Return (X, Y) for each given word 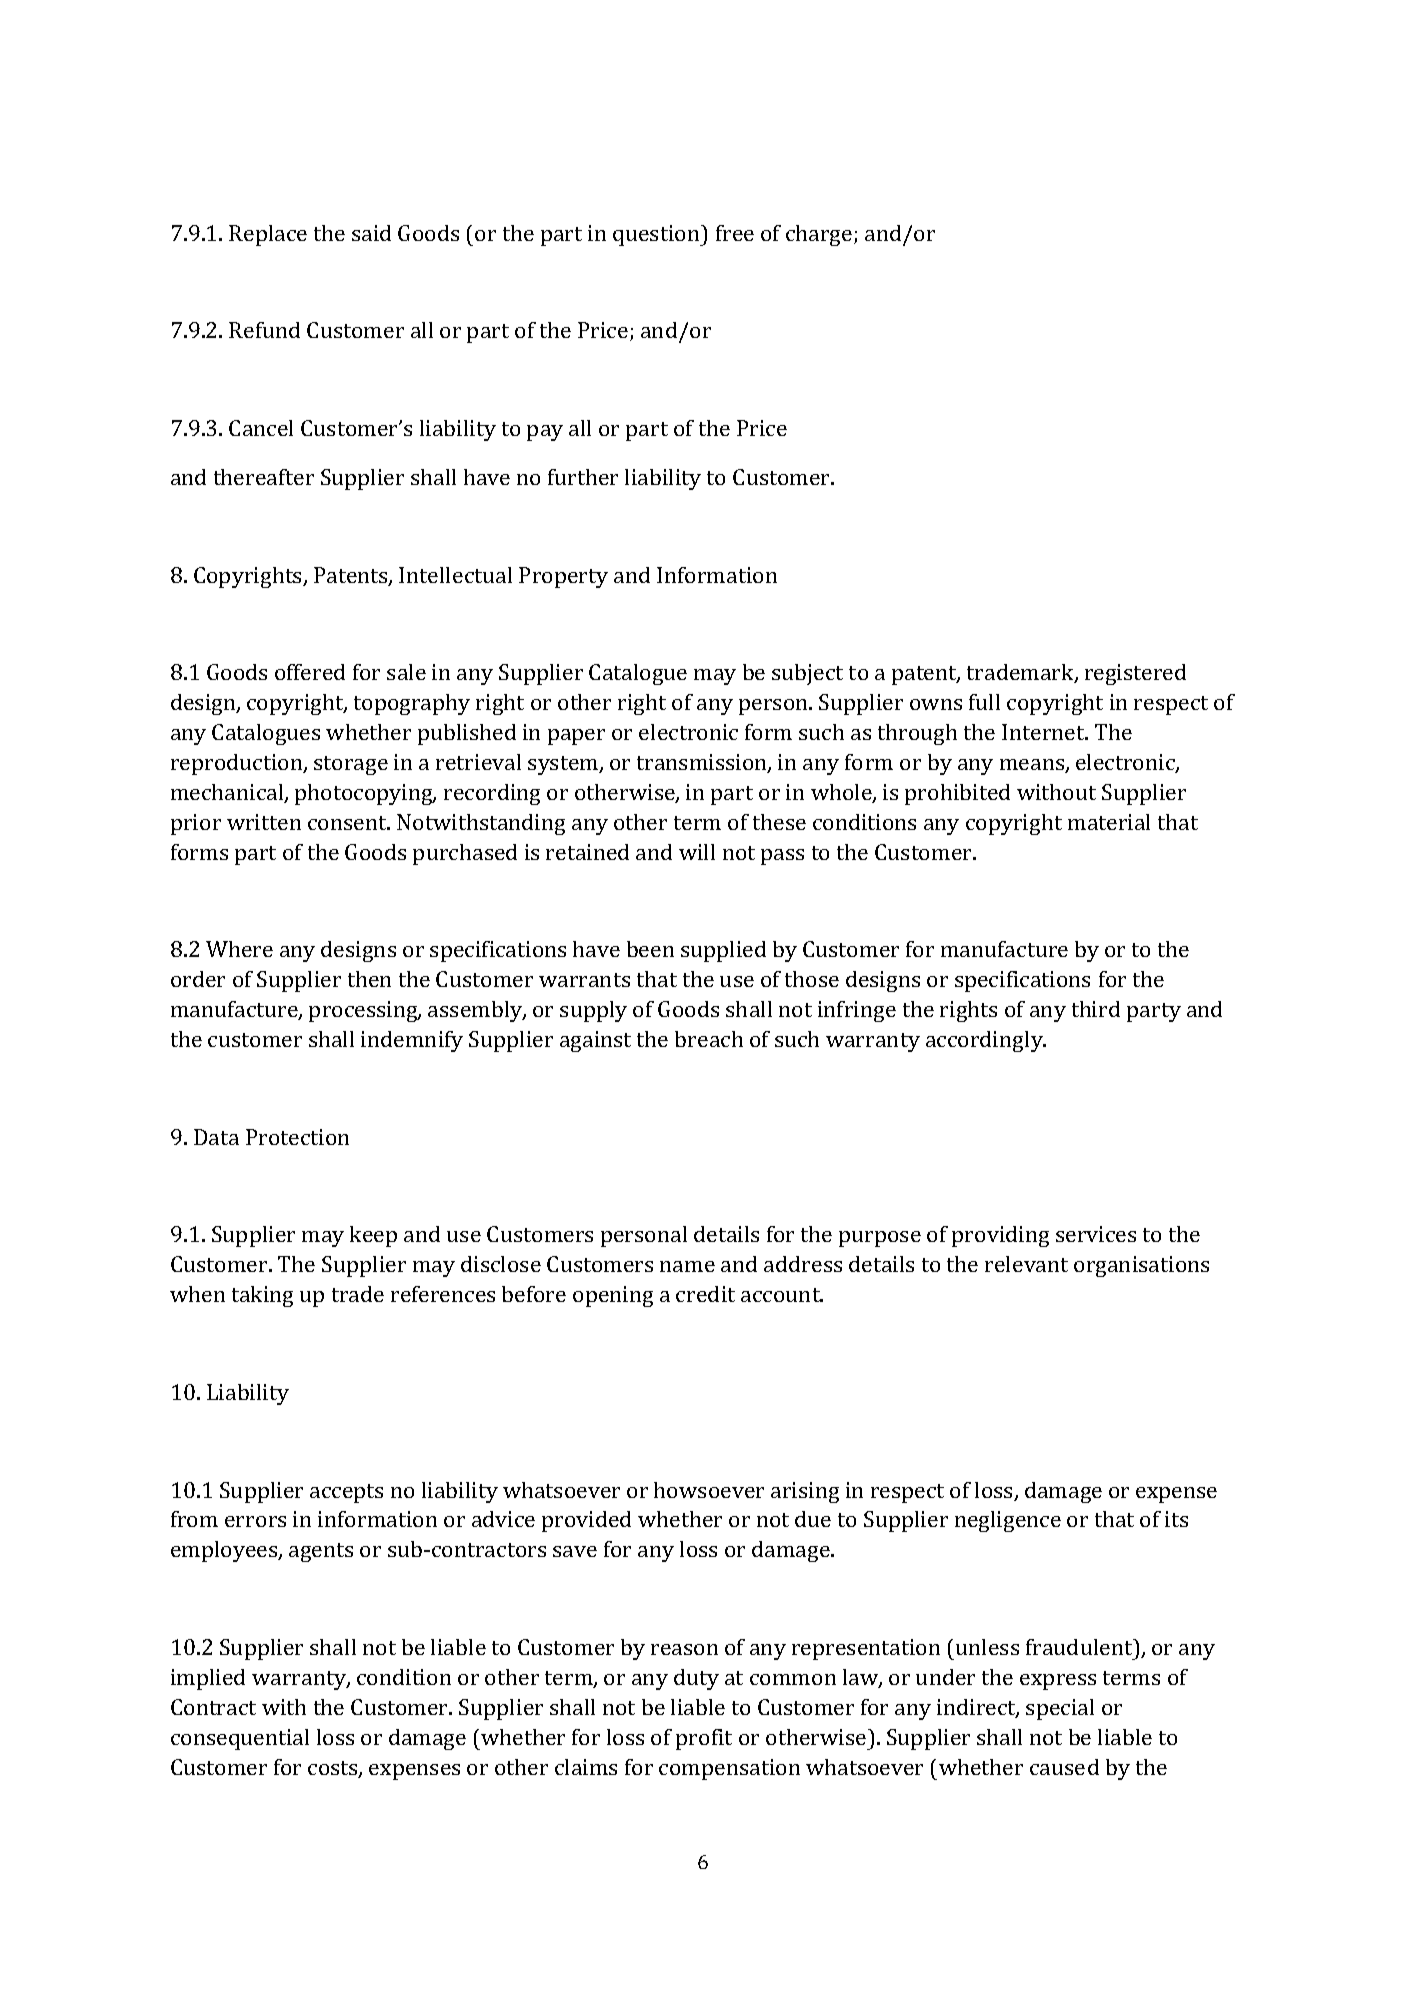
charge (819, 235)
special (1060, 1709)
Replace (268, 235)
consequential (240, 1739)
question (657, 235)
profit (704, 1739)
